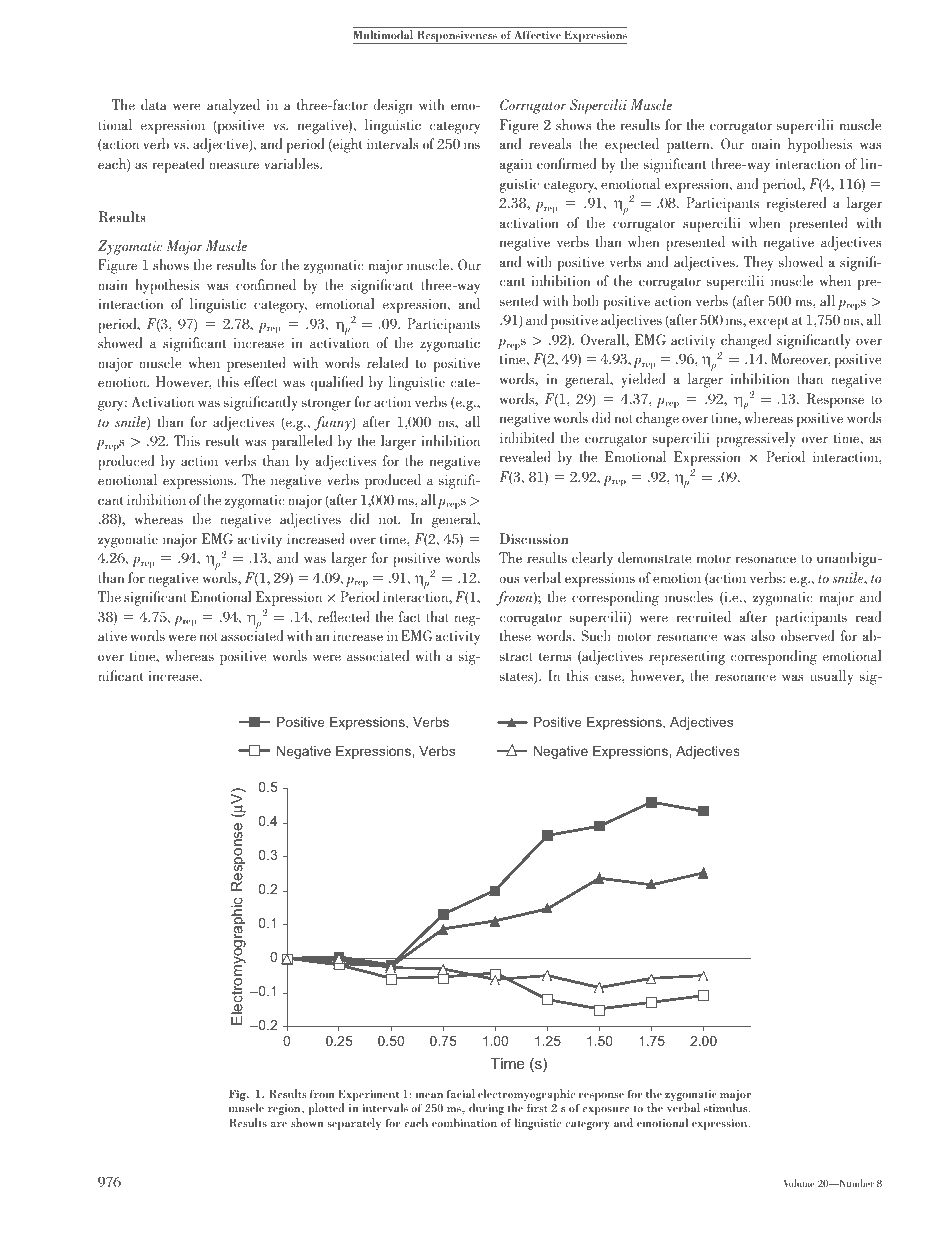 The width and height of the screenshot is (952, 1233). What do you see at coordinates (515, 635) in the screenshot?
I see `these` at bounding box center [515, 635].
